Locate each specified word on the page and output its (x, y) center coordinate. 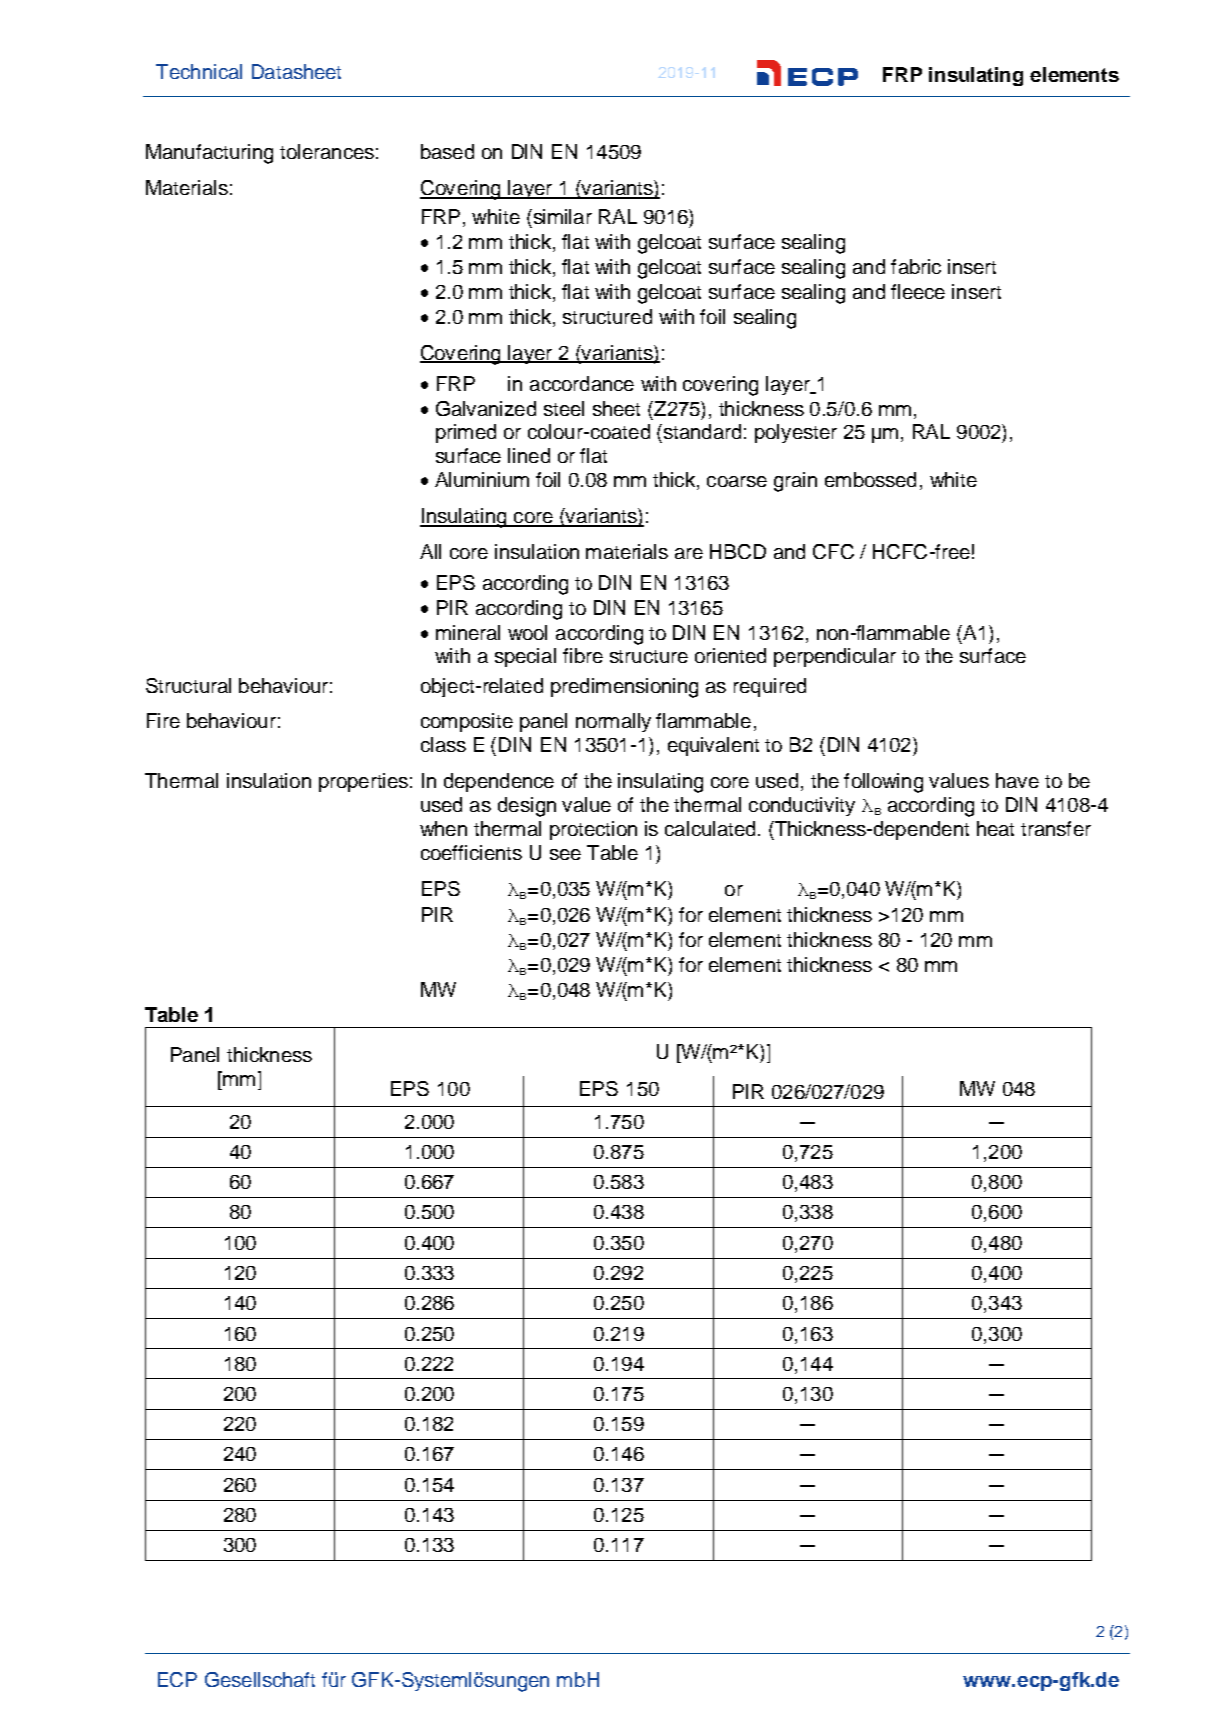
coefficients (471, 852)
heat (995, 828)
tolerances (327, 151)
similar (561, 216)
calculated (710, 828)
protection (593, 830)
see (565, 854)
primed (466, 433)
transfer (1056, 828)
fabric (916, 266)
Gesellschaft (260, 1679)
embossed (870, 479)
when (443, 828)
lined (529, 455)
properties (363, 782)
